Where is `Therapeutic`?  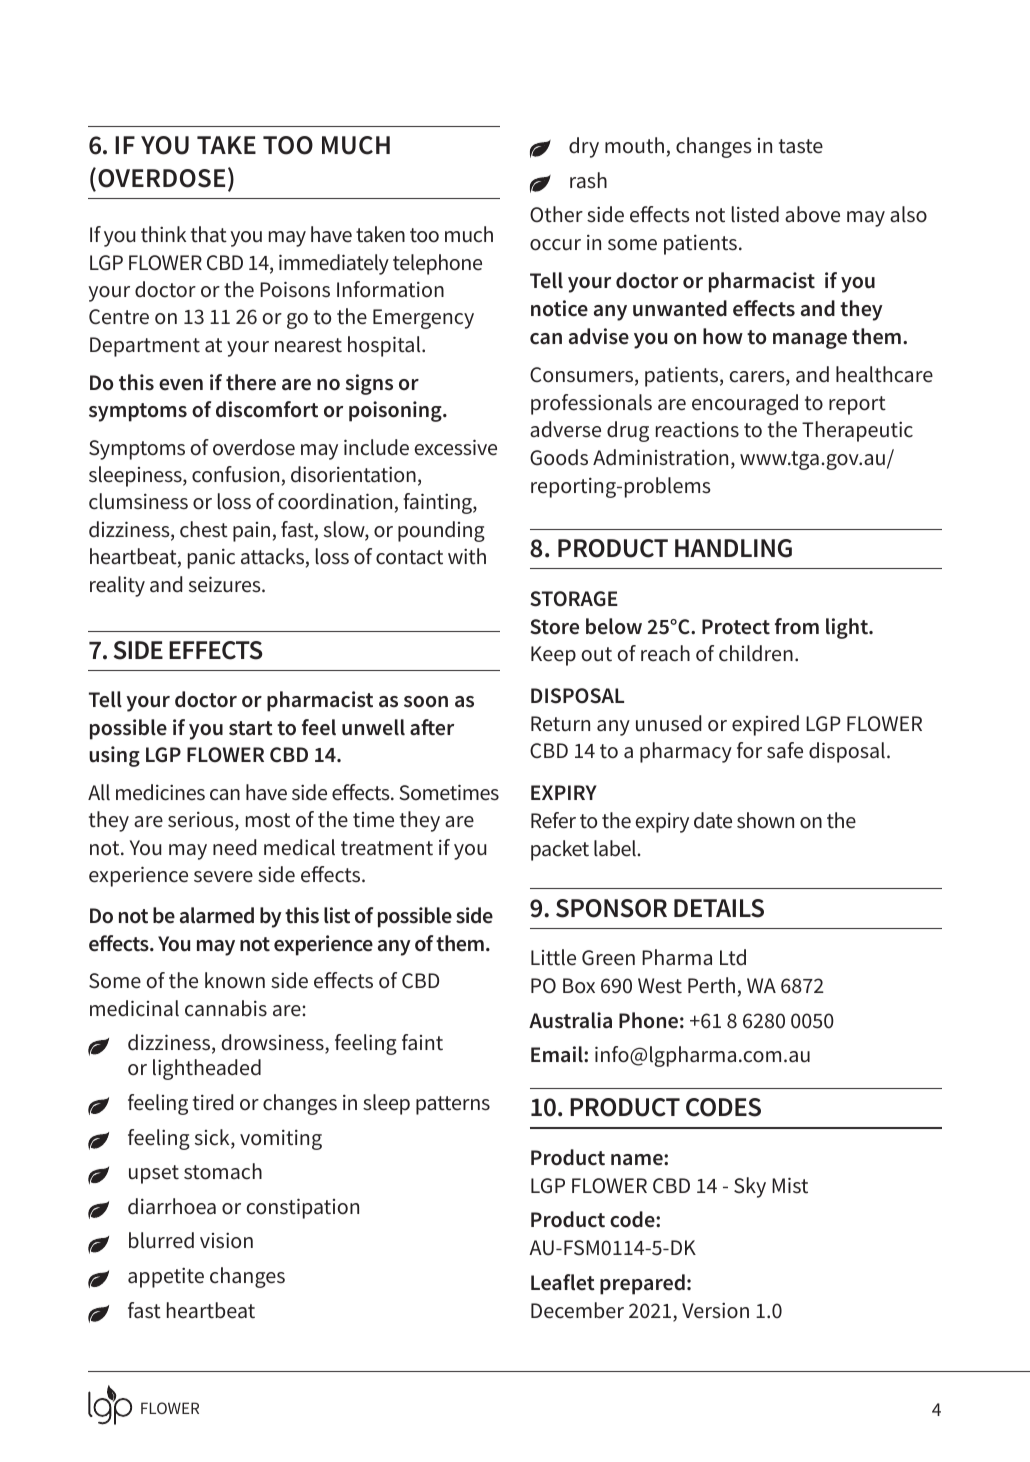
Therapeutic is located at coordinates (857, 431).
